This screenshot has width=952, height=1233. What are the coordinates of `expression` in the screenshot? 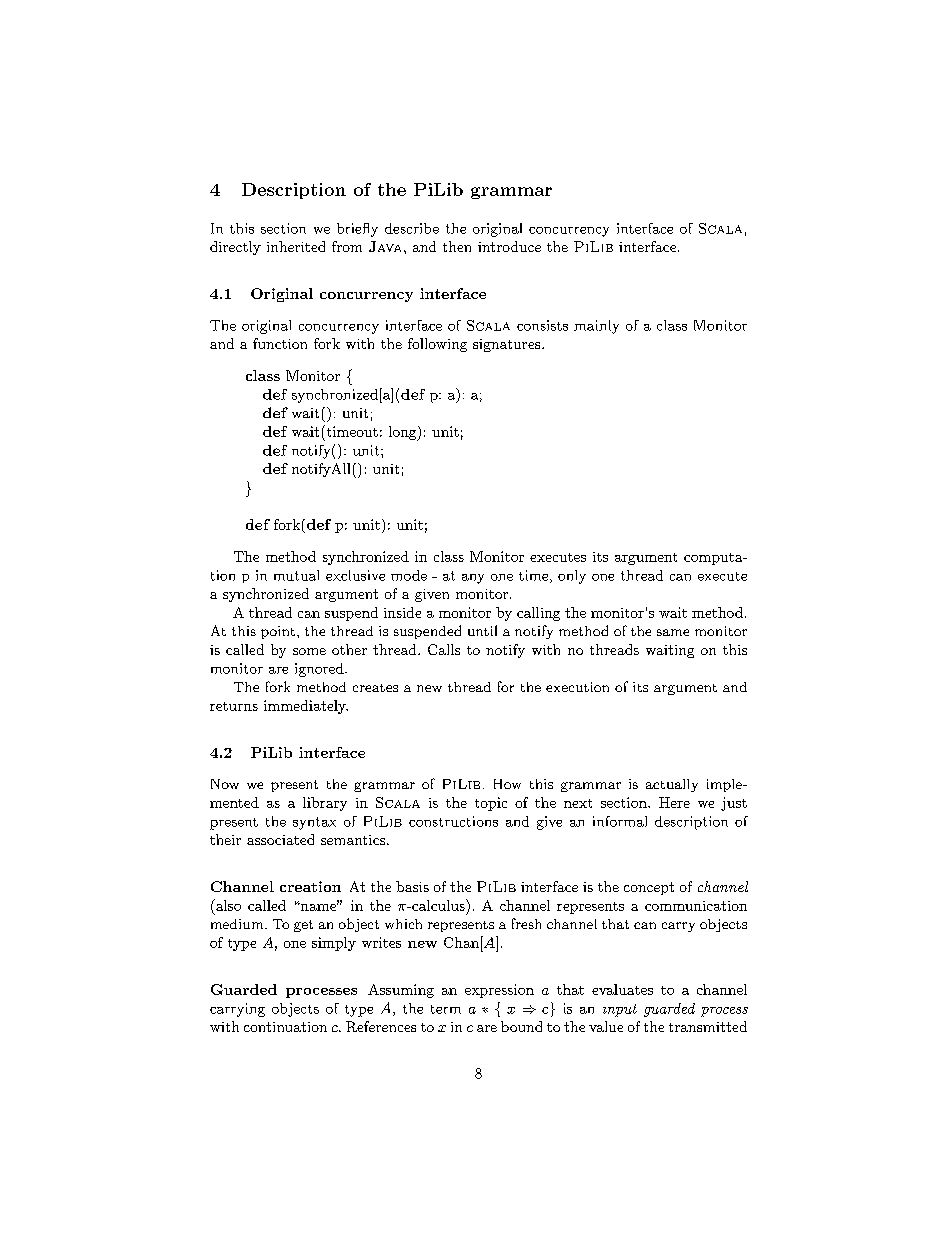 It's located at (499, 991).
